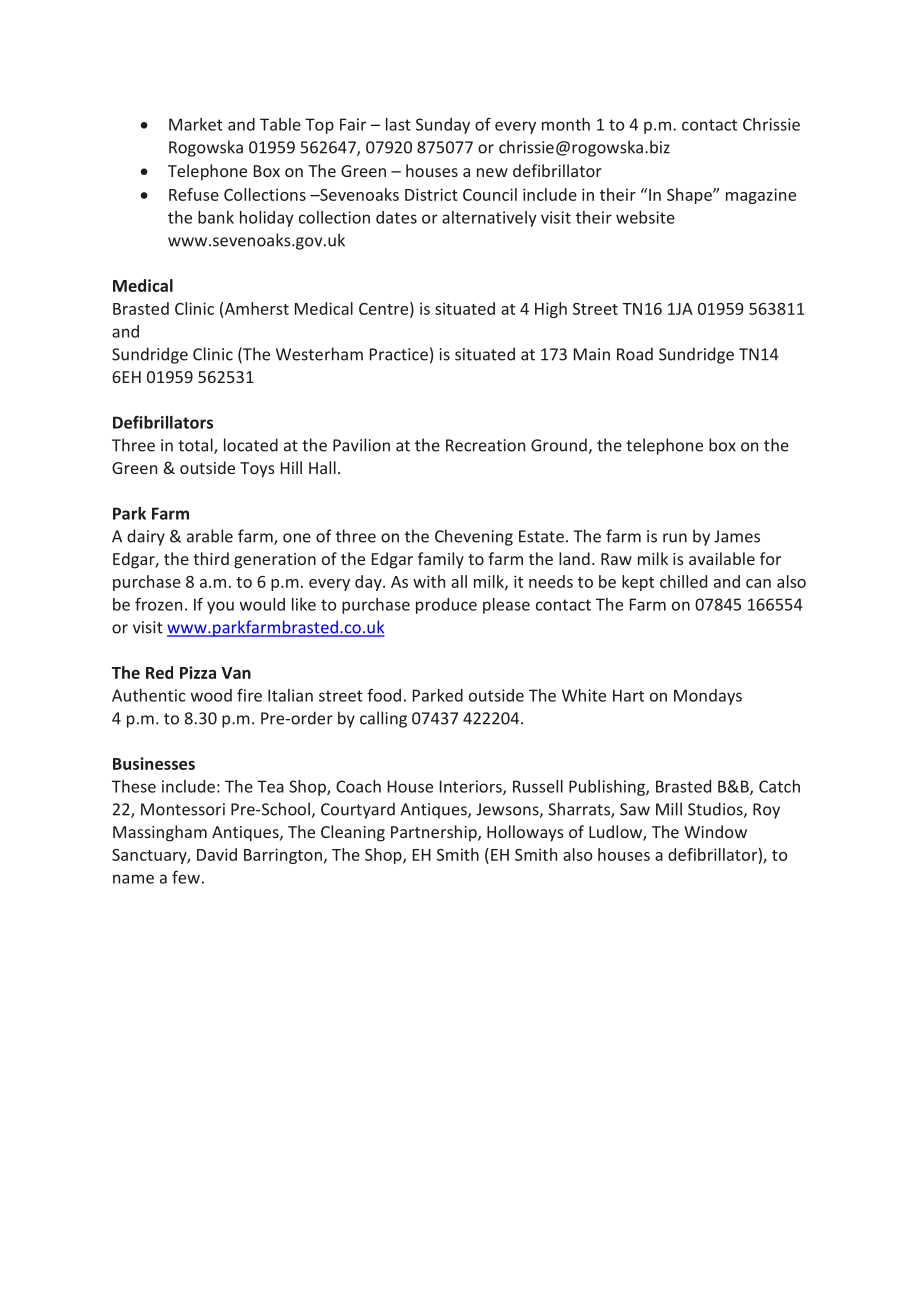 The width and height of the screenshot is (924, 1308). What do you see at coordinates (443, 126) in the screenshot?
I see `Sunday` at bounding box center [443, 126].
